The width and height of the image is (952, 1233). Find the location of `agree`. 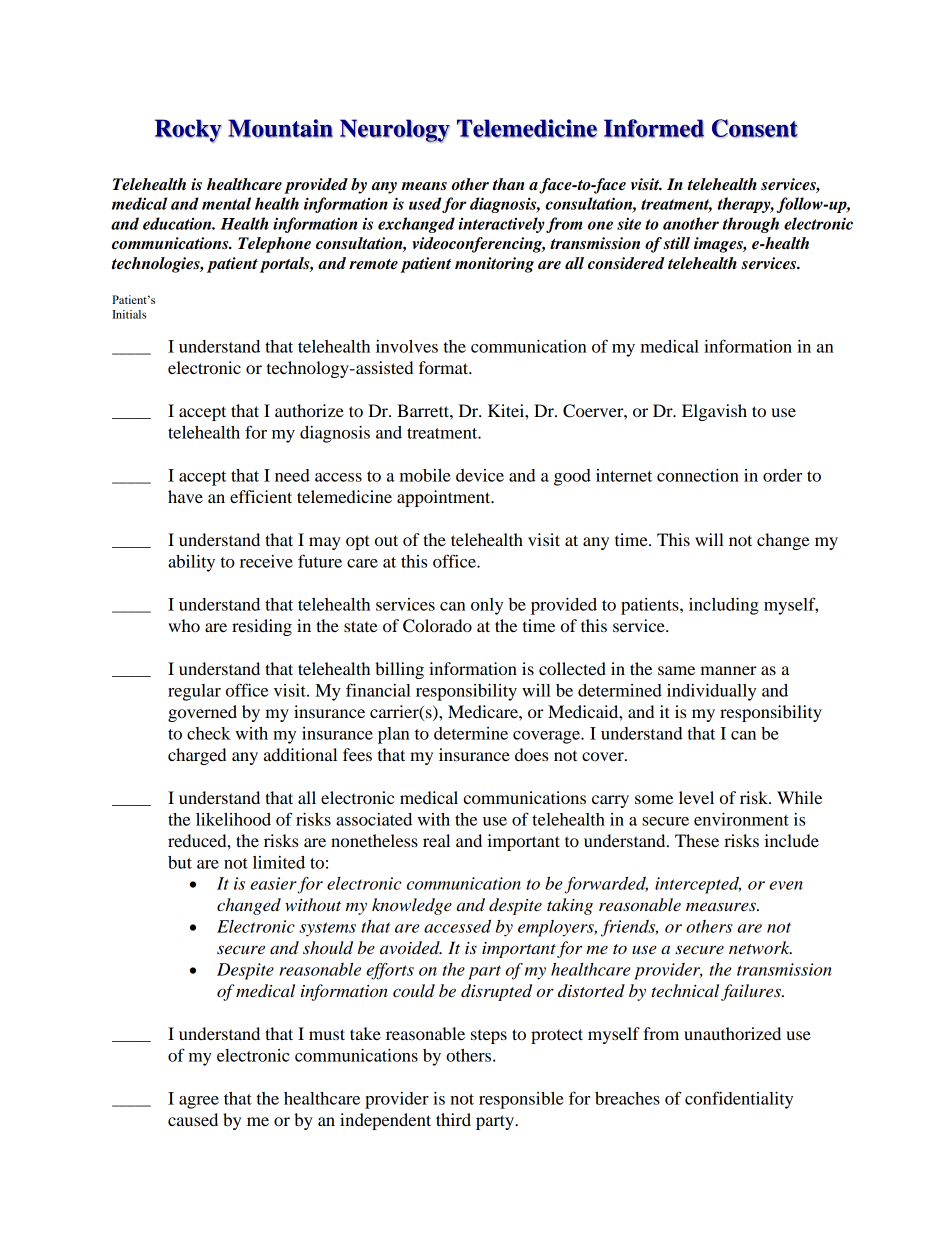

agree is located at coordinates (199, 1102).
